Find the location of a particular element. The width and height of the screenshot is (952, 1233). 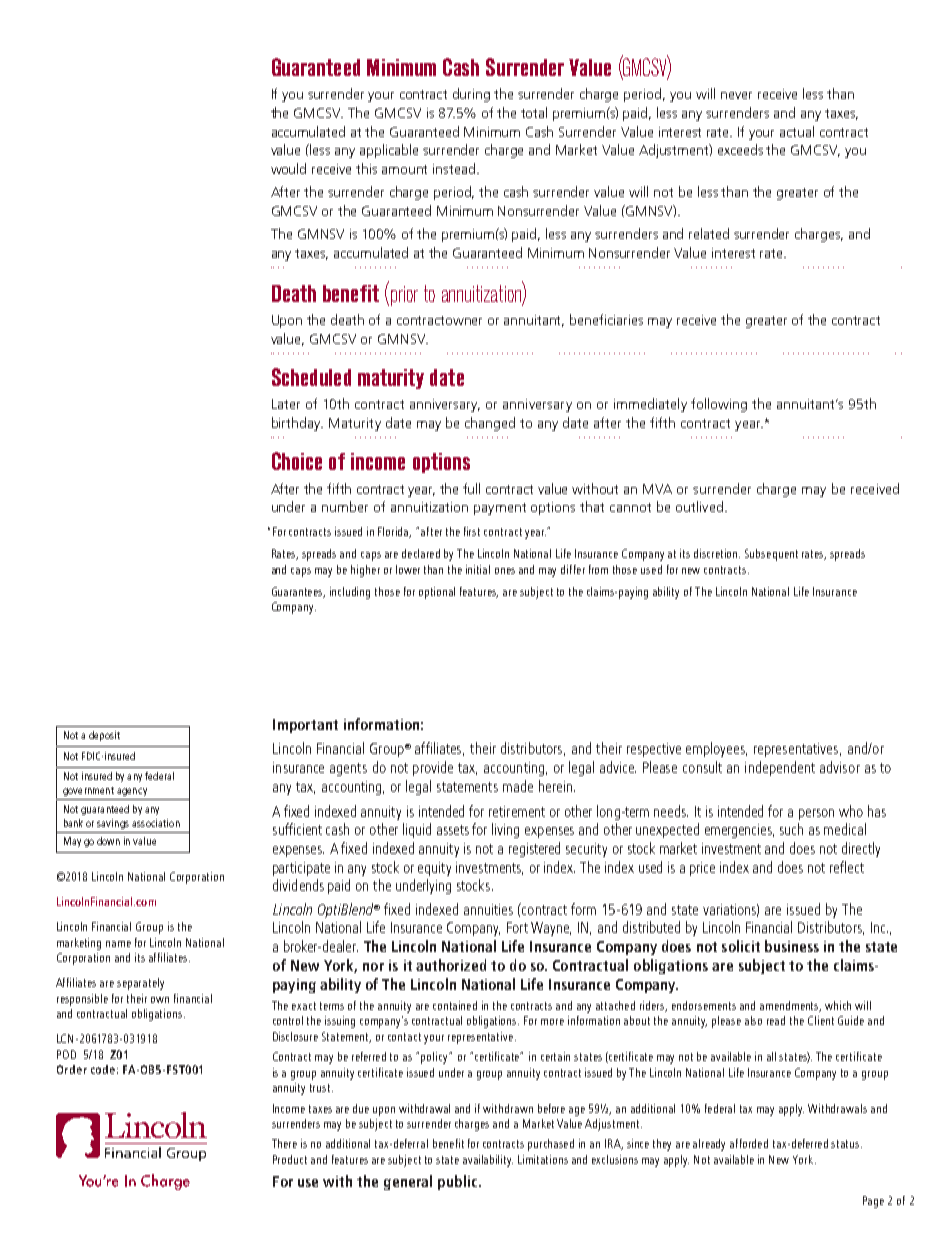

There is located at coordinates (284, 1143).
